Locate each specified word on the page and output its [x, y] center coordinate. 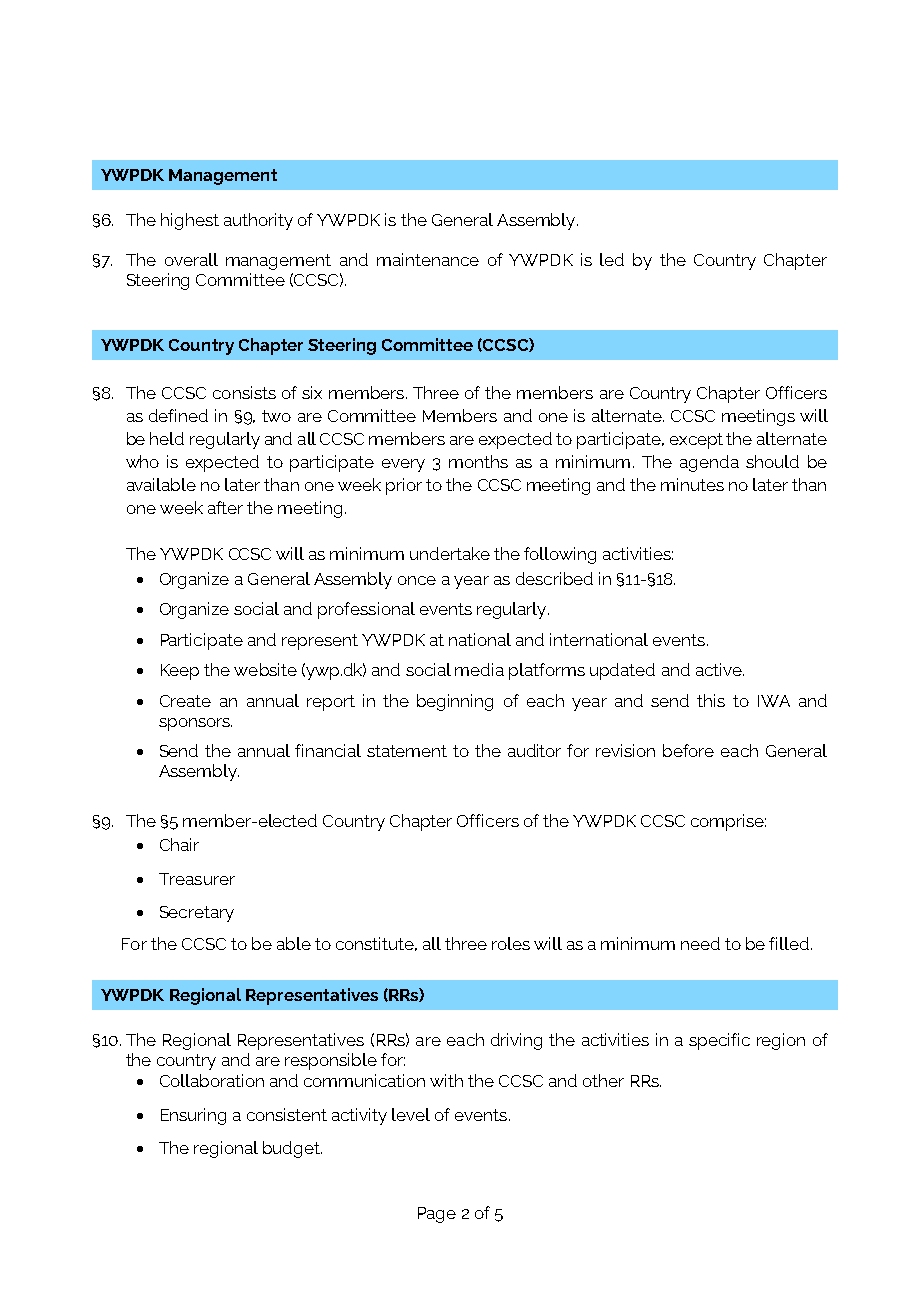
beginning [455, 702]
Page [437, 1215]
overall [191, 259]
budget [292, 1149]
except [696, 441]
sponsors [195, 724]
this [711, 700]
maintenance [428, 259]
